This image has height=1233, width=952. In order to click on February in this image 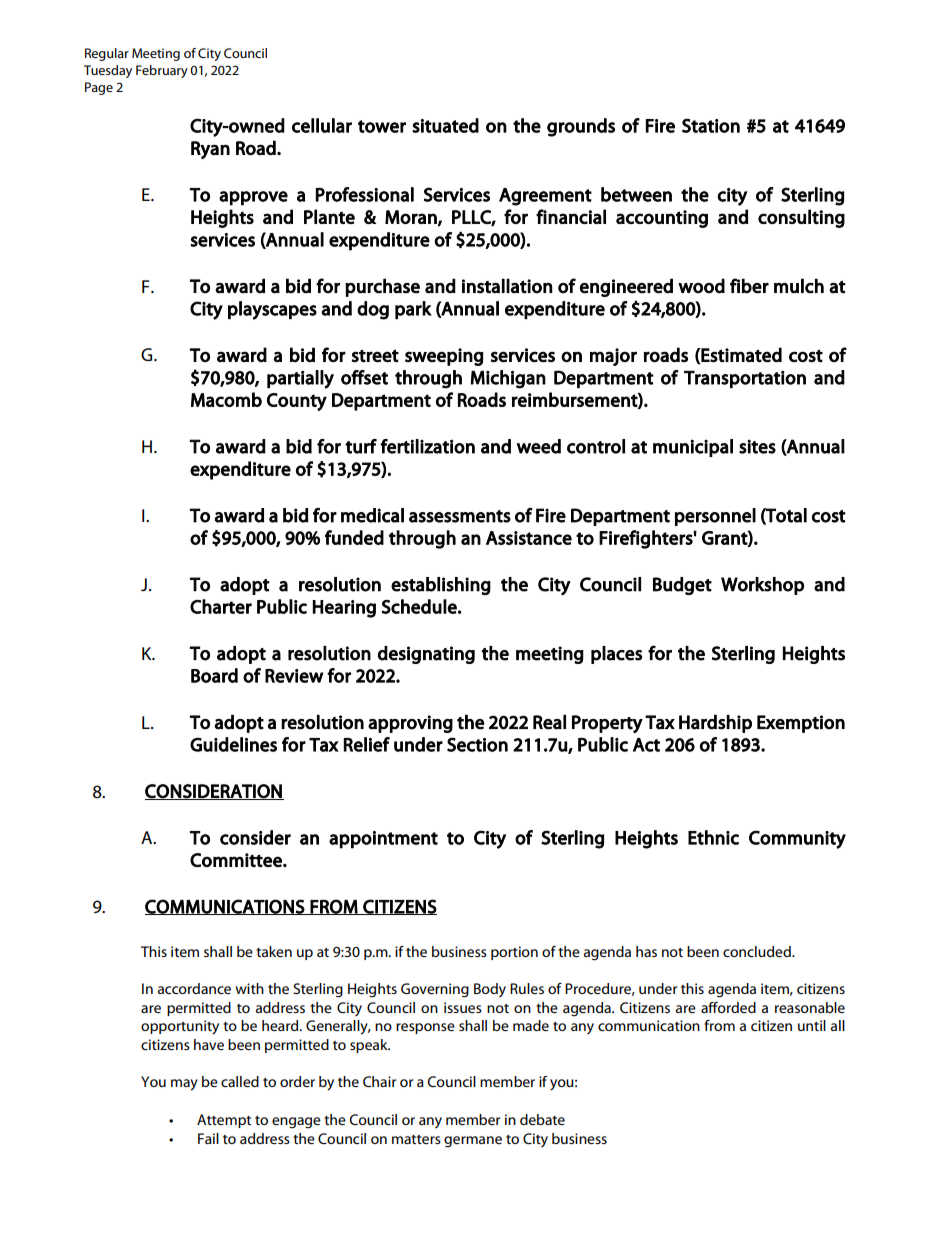, I will do `click(162, 71)`.
